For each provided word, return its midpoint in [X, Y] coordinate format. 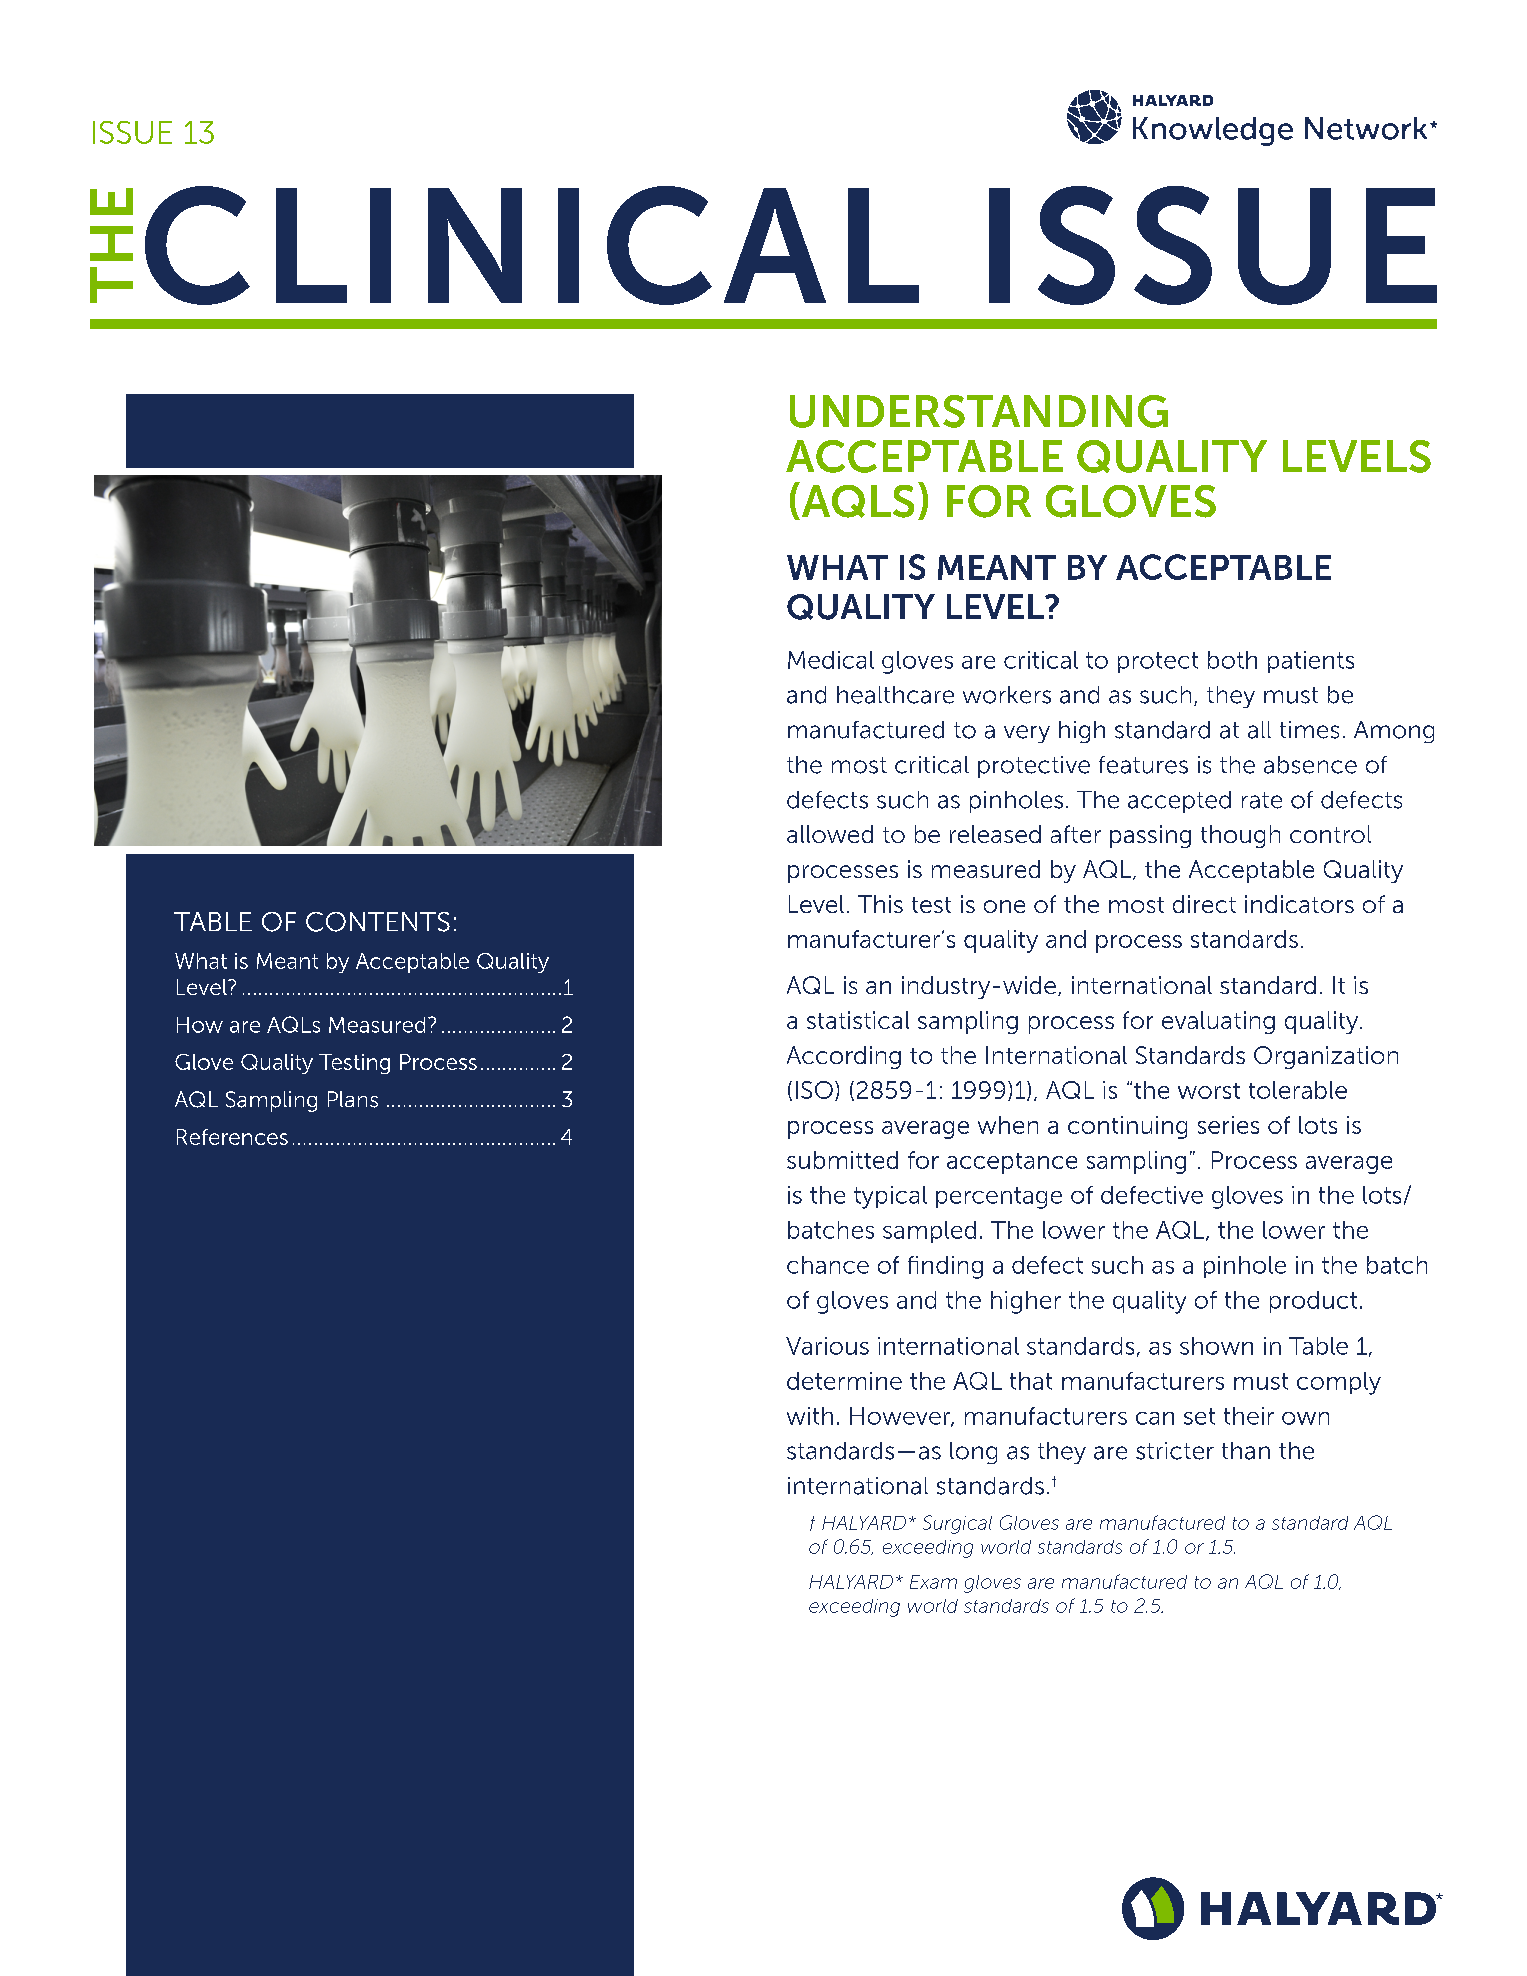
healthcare [895, 695]
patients [1311, 662]
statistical [858, 1020]
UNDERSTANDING [979, 411]
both [1232, 660]
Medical [831, 660]
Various [827, 1346]
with [810, 1416]
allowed [830, 834]
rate [1262, 800]
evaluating [1218, 1022]
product [1313, 1302]
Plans [353, 1099]
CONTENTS [378, 922]
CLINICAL [532, 245]
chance [828, 1265]
